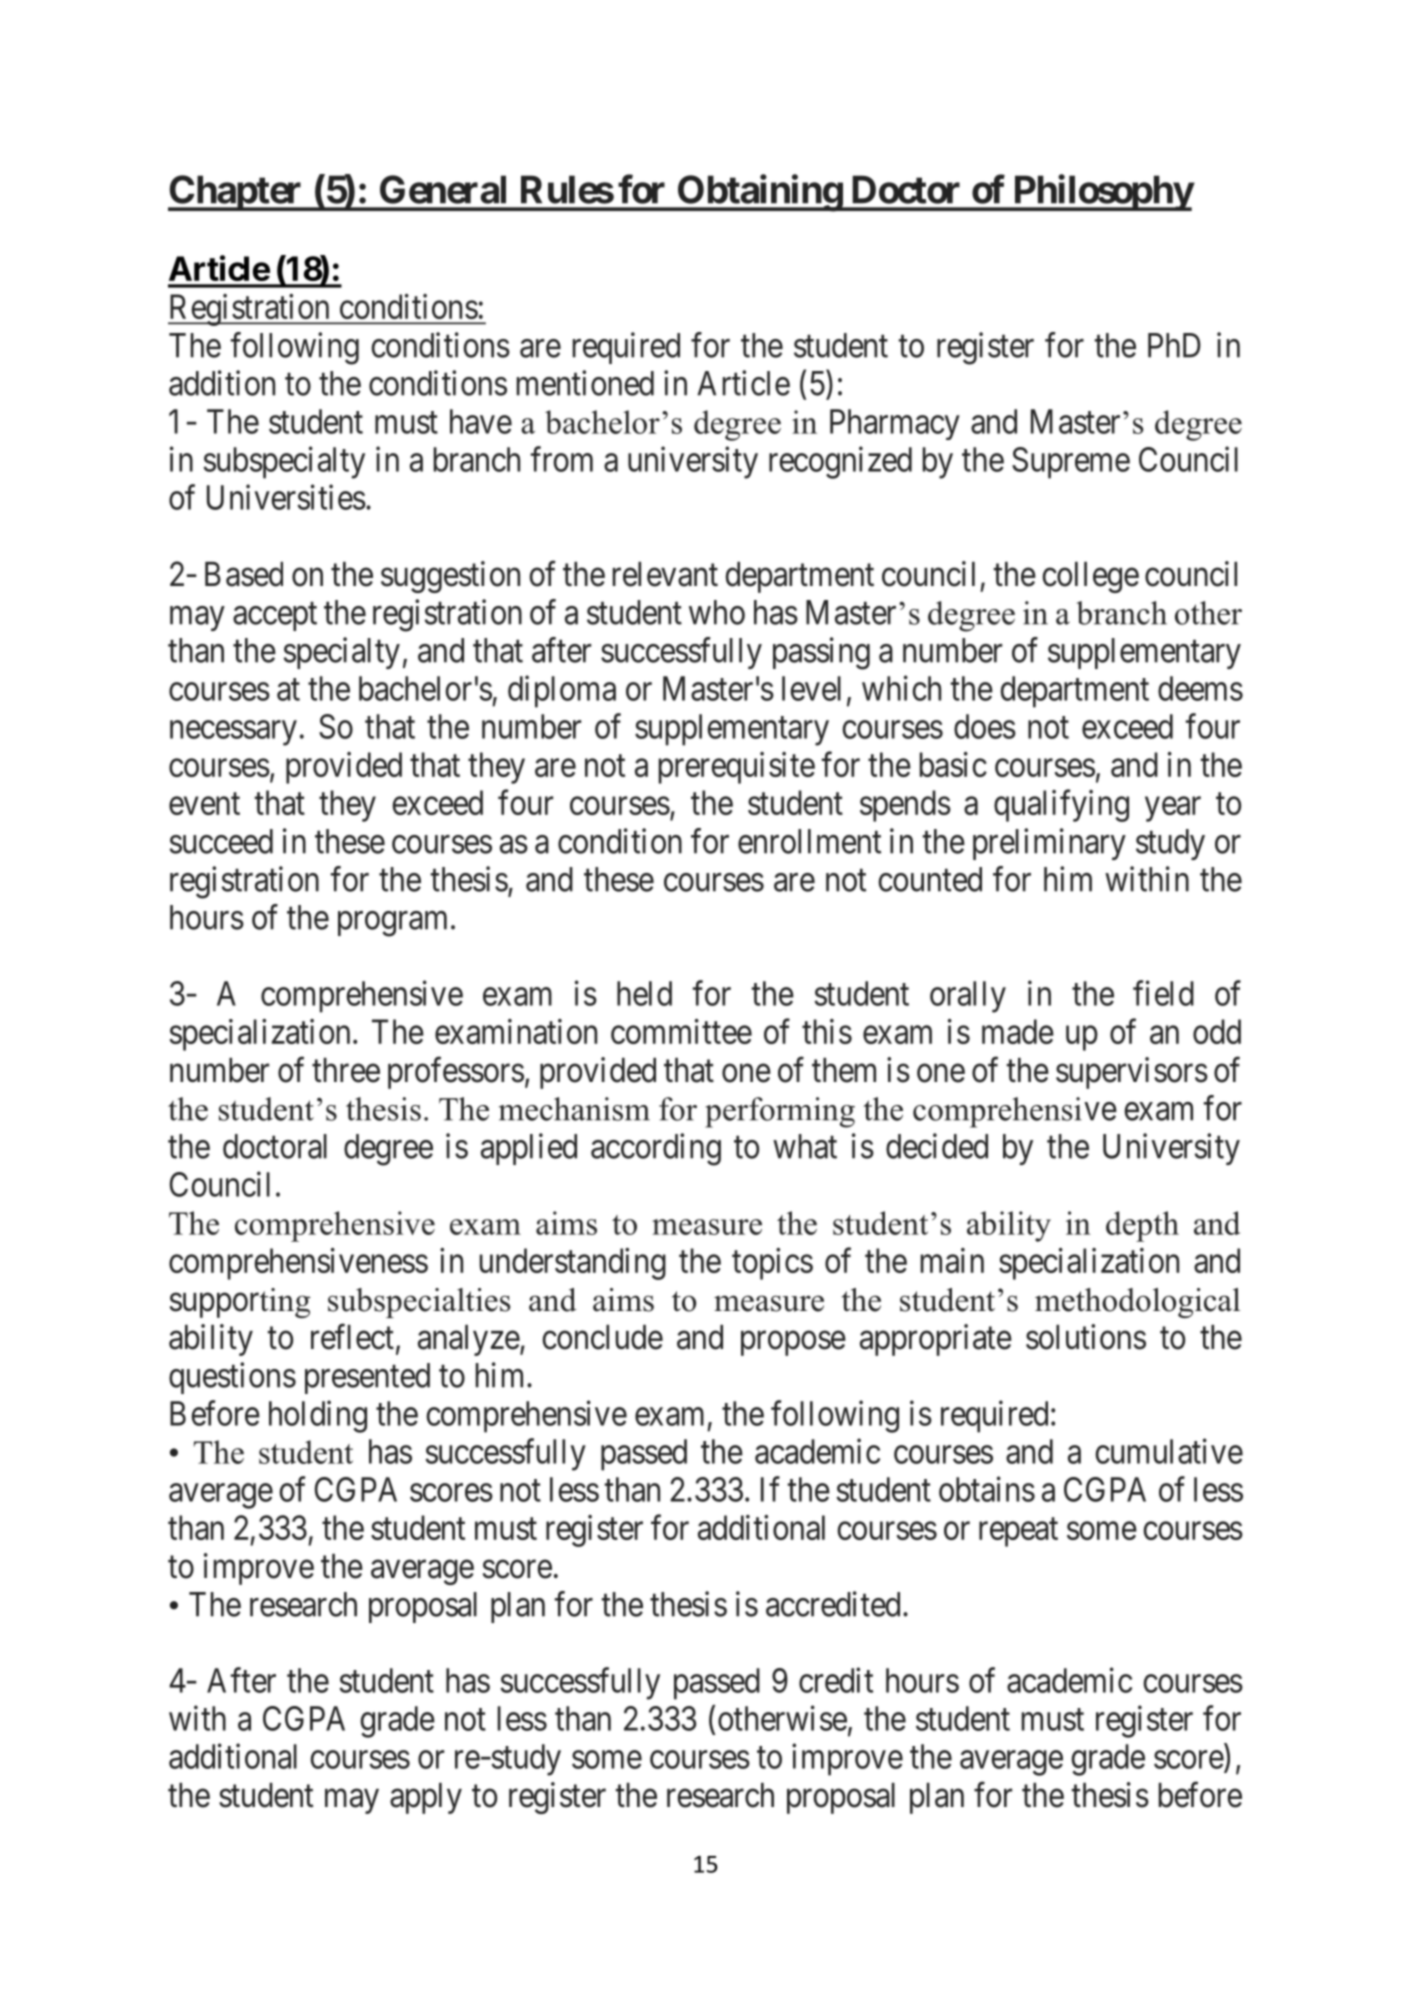  I want to click on enrollment, so click(809, 841).
